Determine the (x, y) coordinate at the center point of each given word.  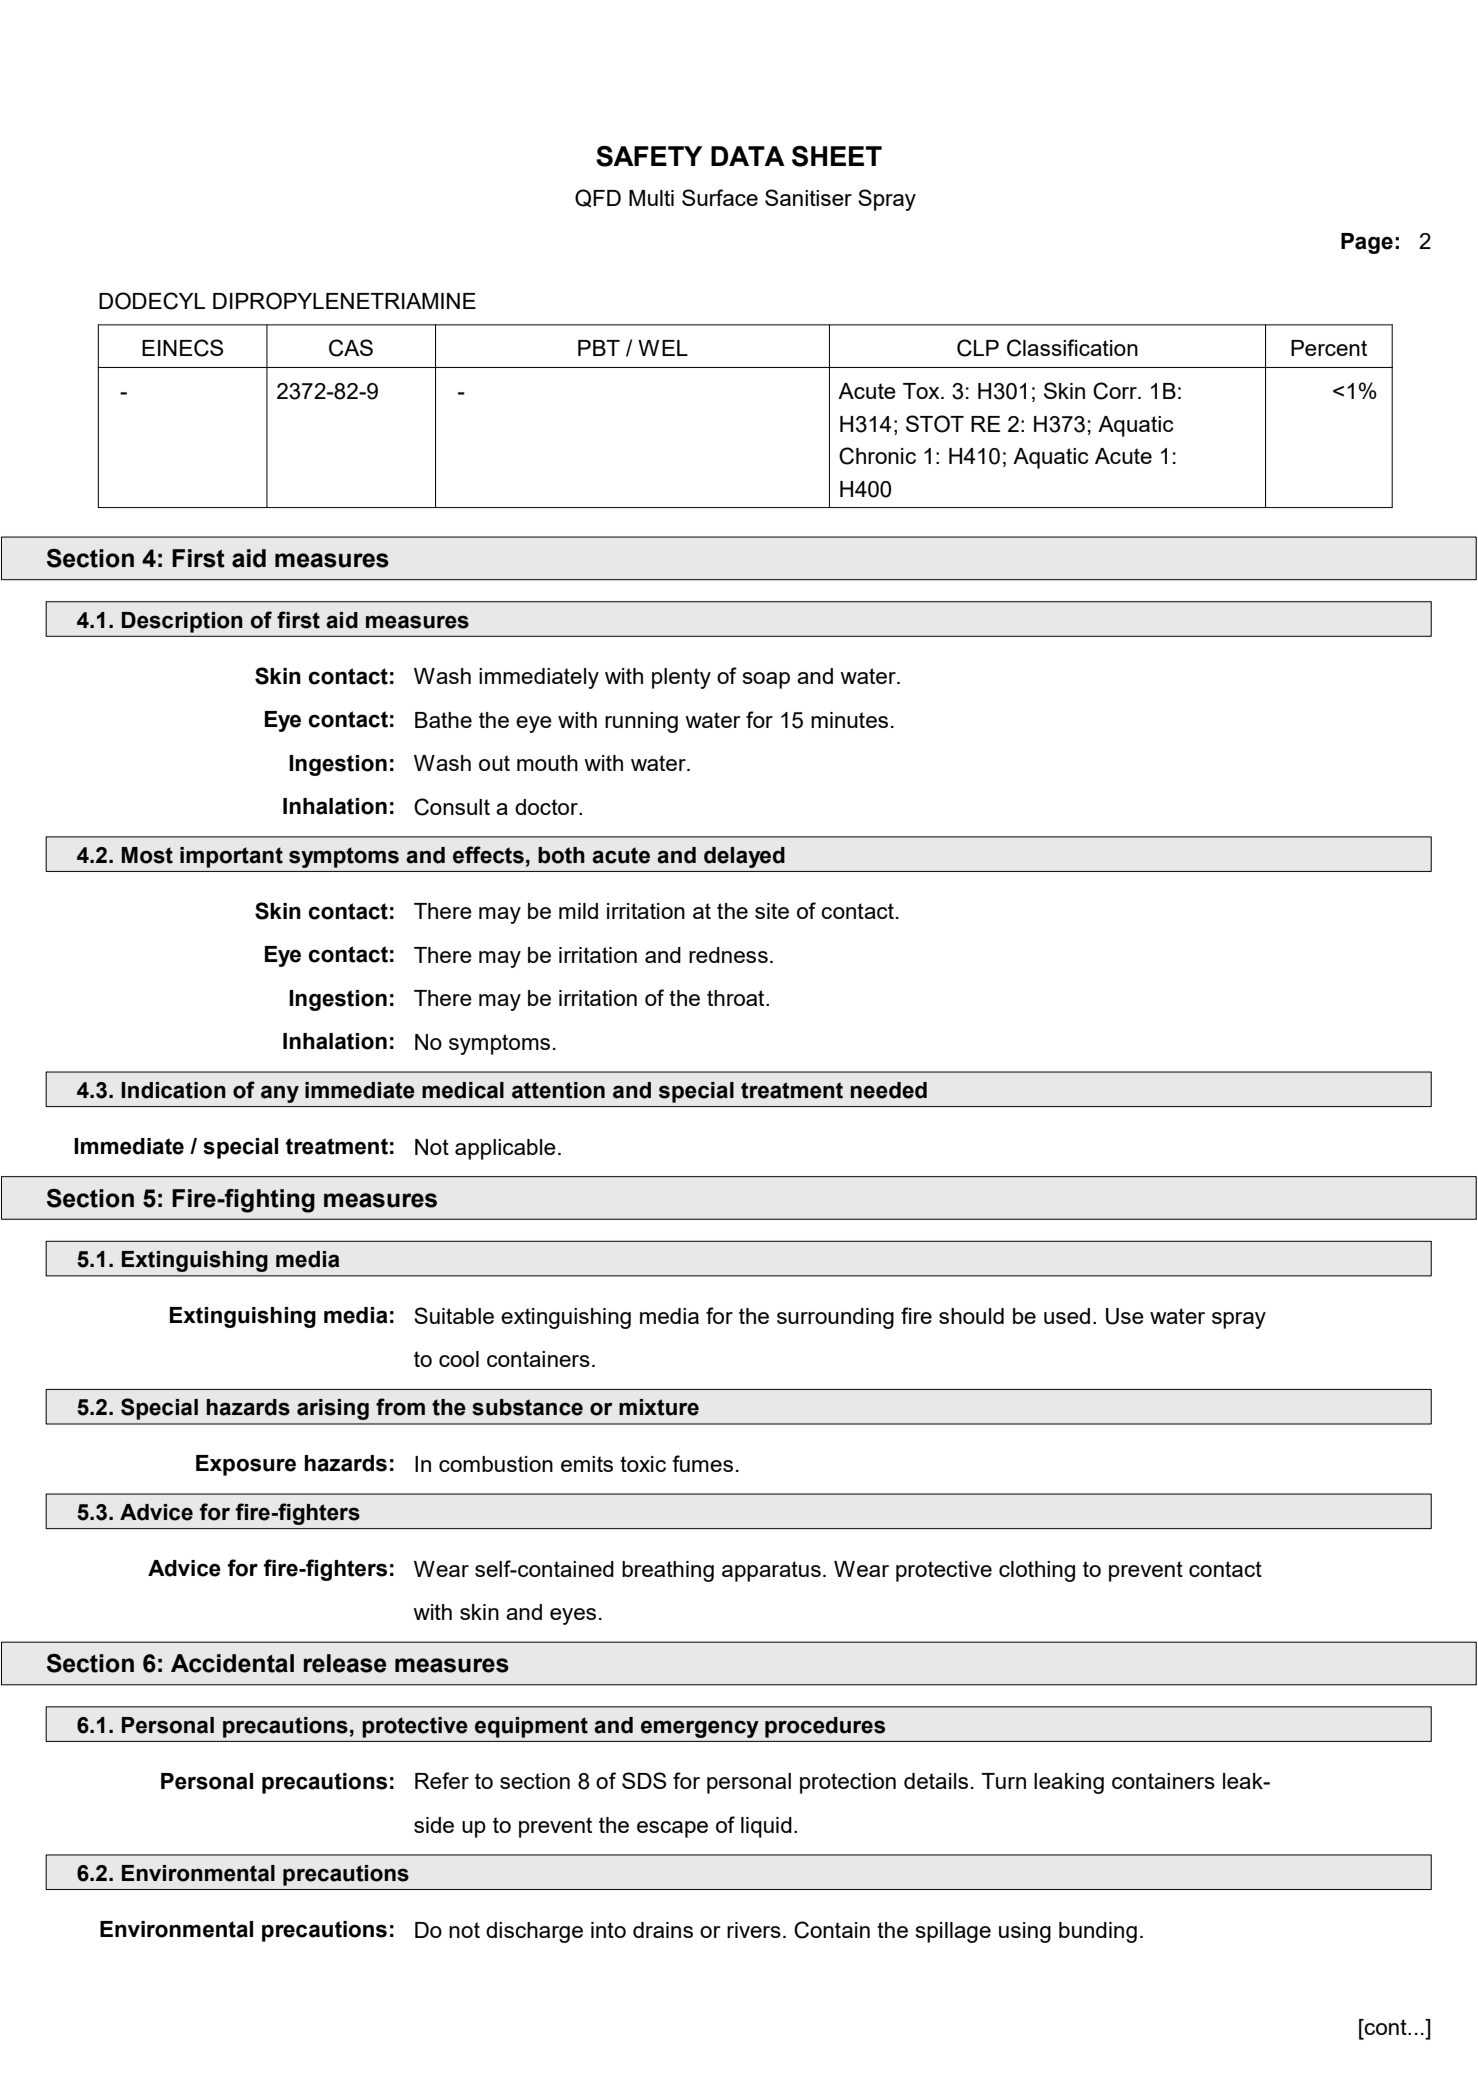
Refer (442, 1780)
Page (1367, 243)
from (400, 1407)
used (1067, 1316)
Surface (720, 197)
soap (766, 680)
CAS (351, 348)
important (231, 857)
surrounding (835, 1318)
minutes (849, 720)
